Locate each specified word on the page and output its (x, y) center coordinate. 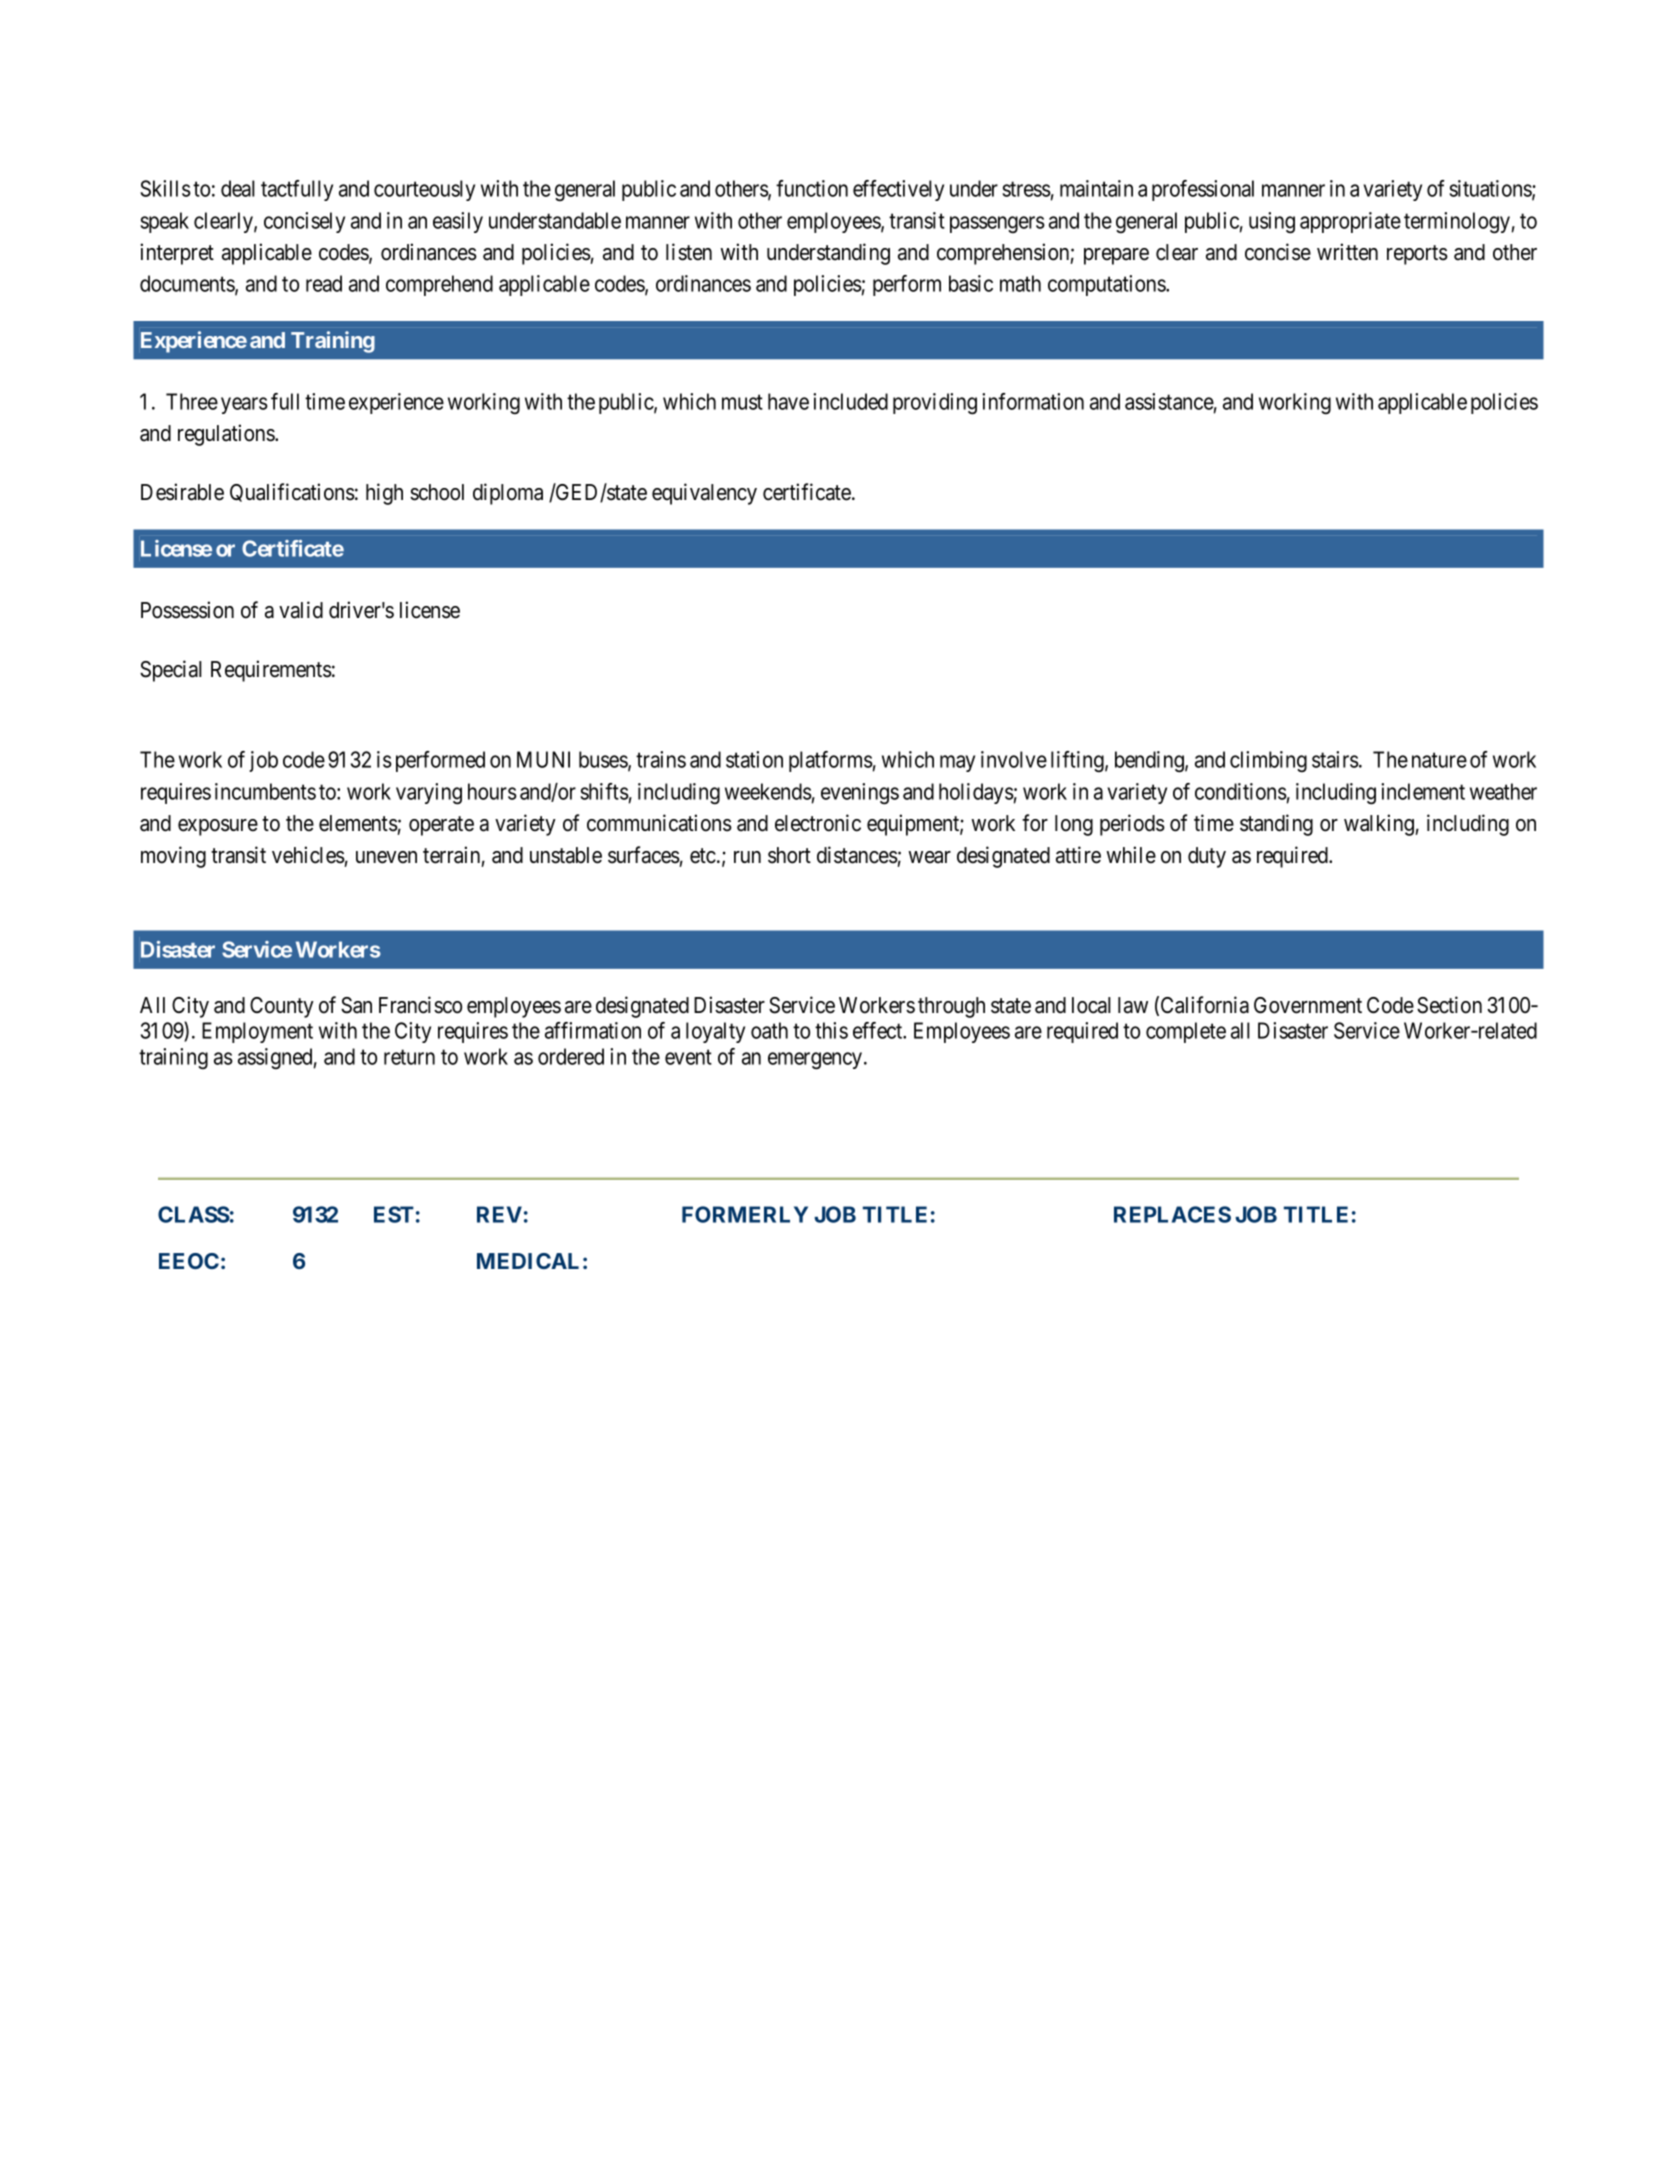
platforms (831, 761)
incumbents (265, 791)
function (812, 188)
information (1033, 401)
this (831, 1030)
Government (1308, 1005)
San (356, 1005)
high (384, 494)
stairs (1335, 759)
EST (394, 1214)
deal (238, 188)
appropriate (1350, 222)
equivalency (704, 494)
